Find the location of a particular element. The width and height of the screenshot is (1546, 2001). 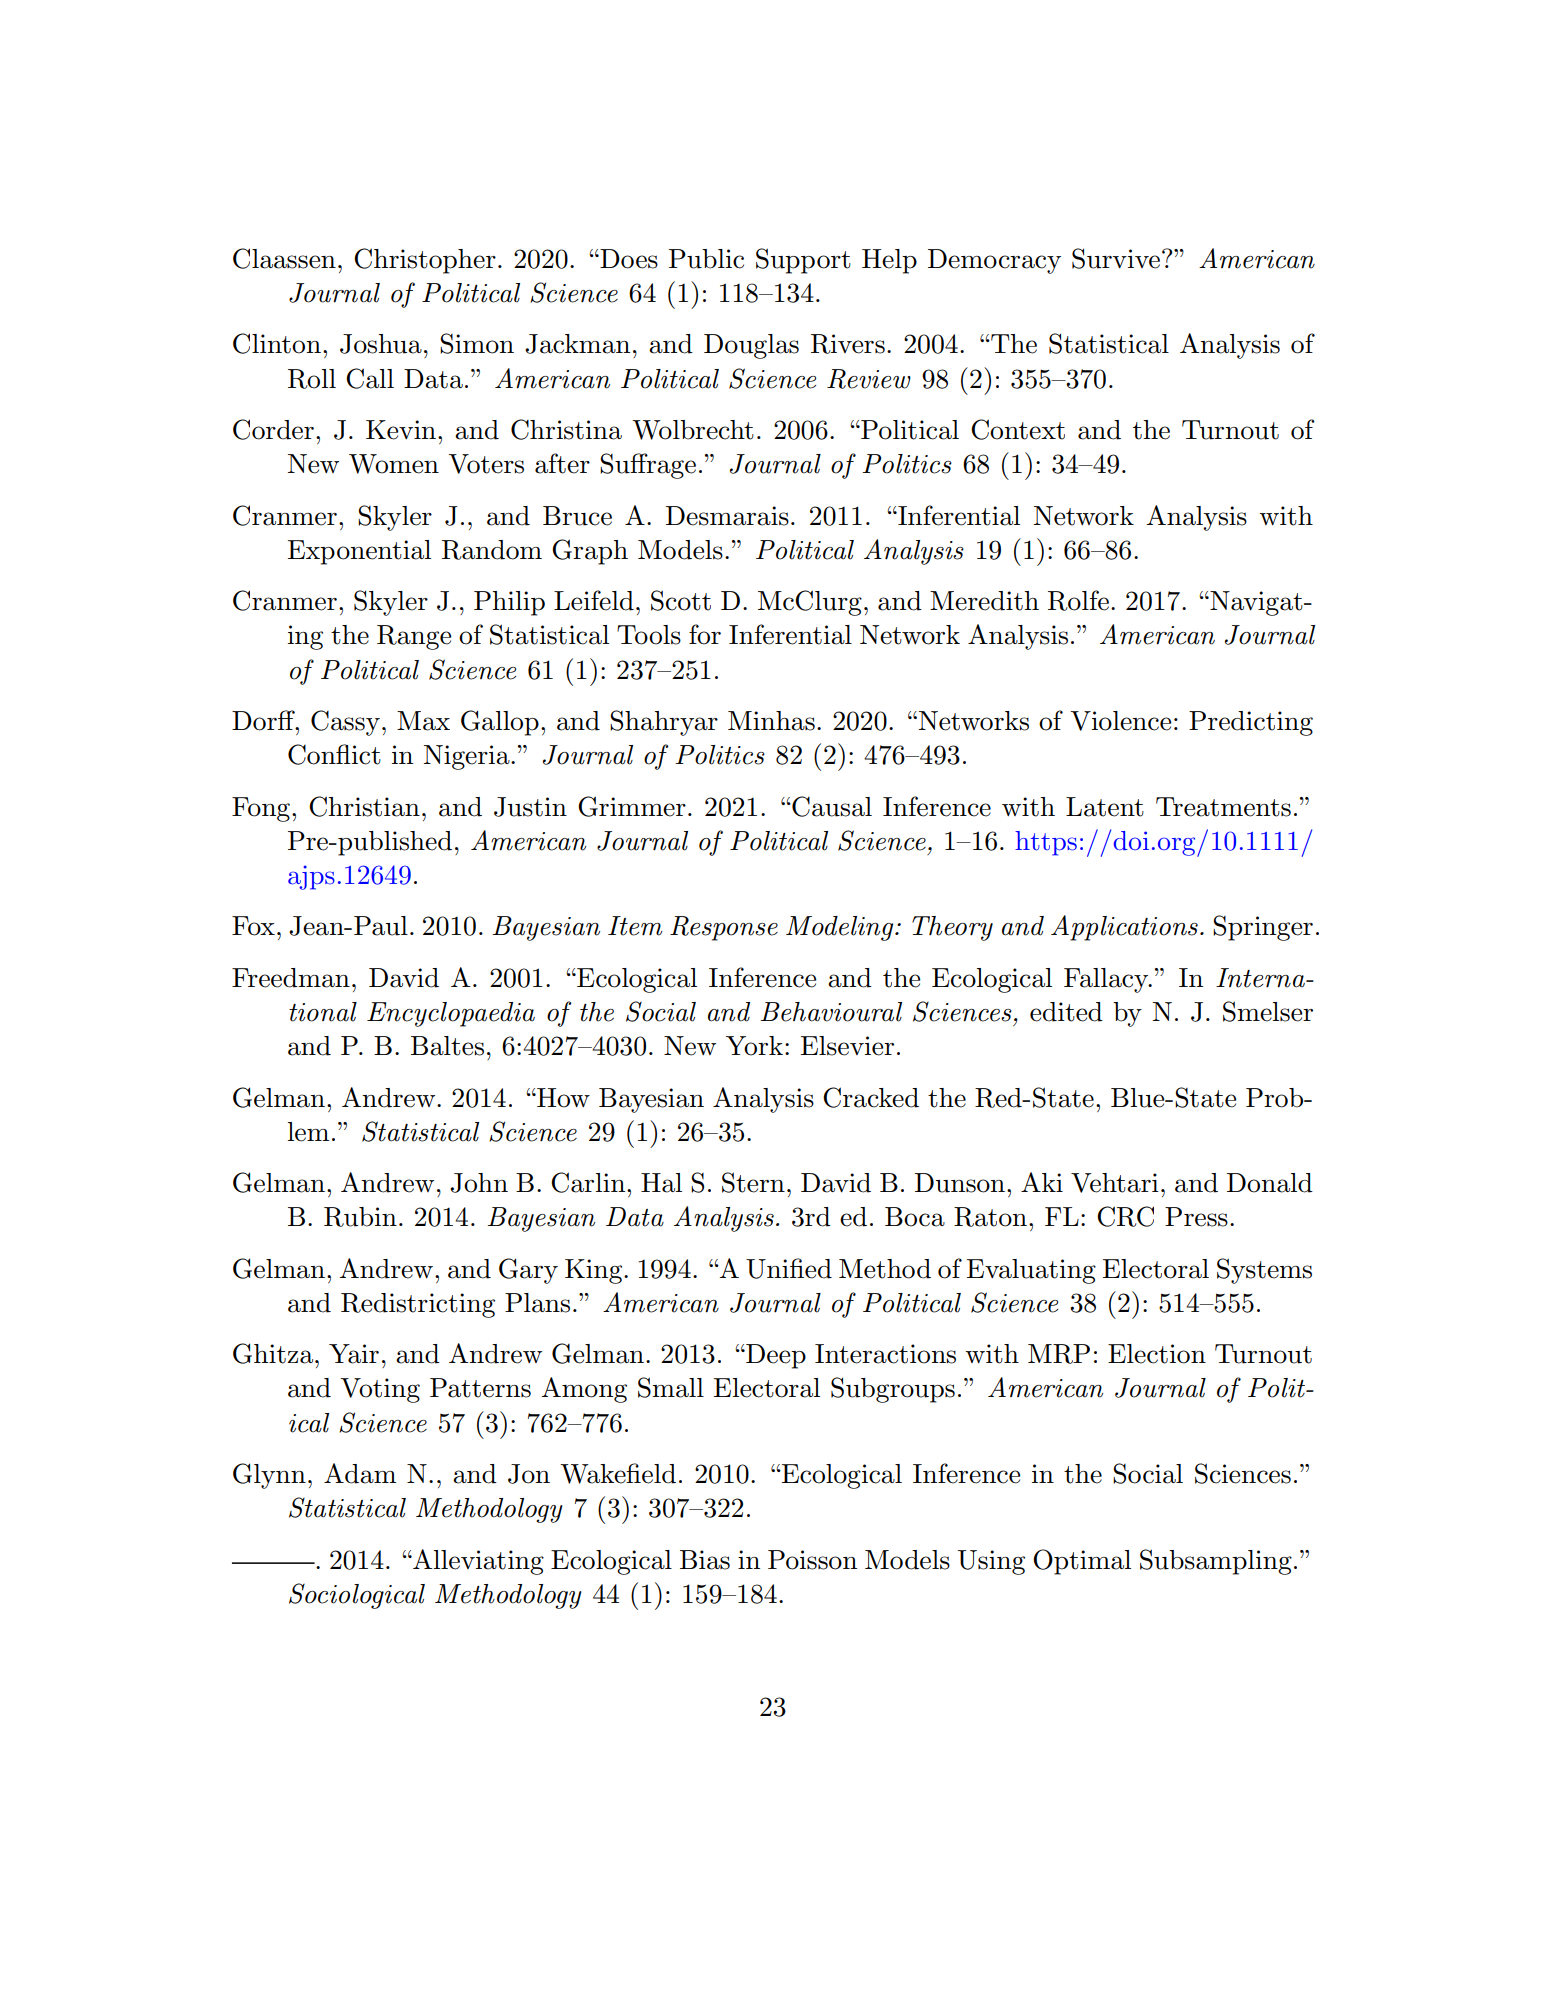

Joshua is located at coordinates (381, 344).
